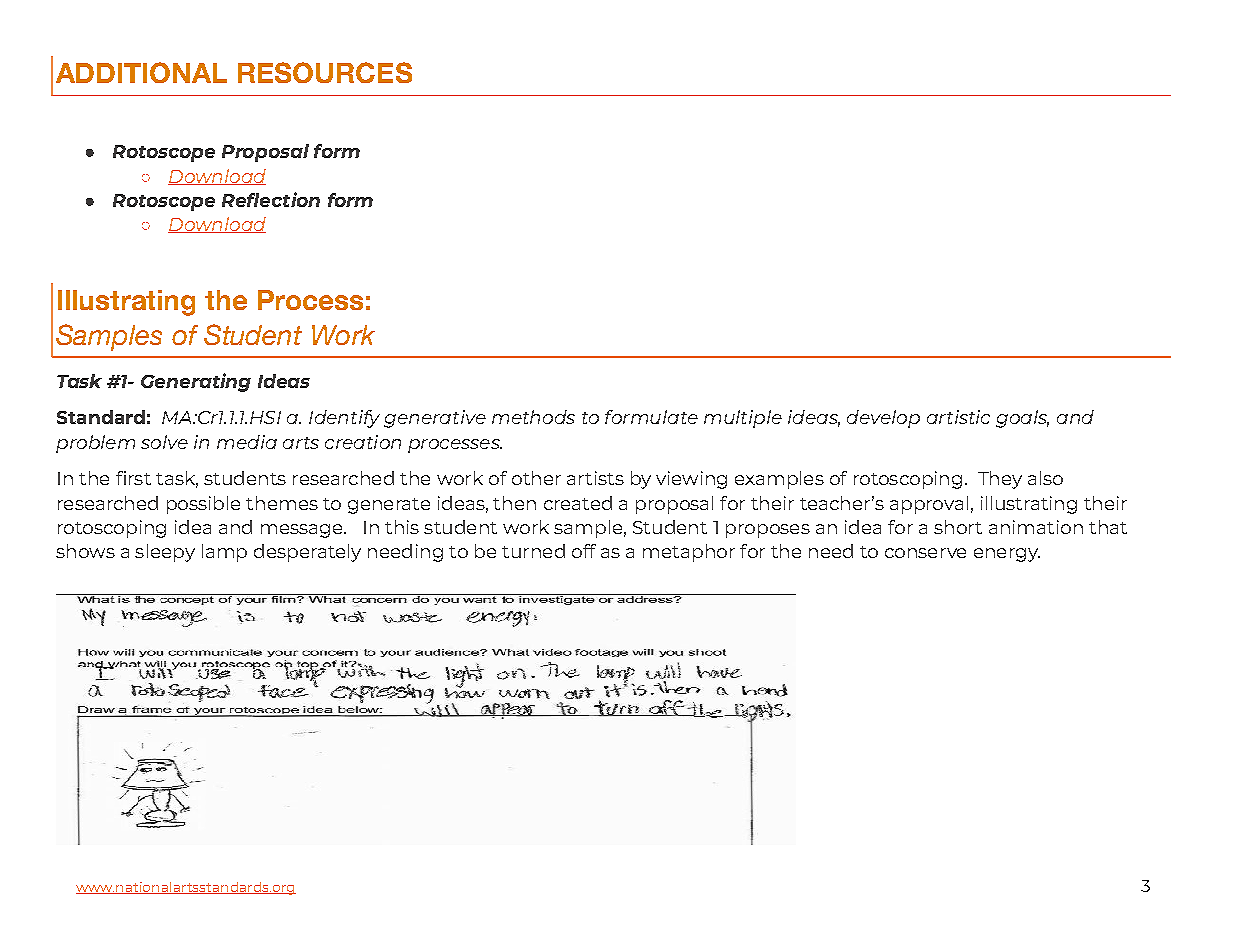 This screenshot has width=1233, height=952. Describe the element at coordinates (584, 551) in the screenshot. I see `off` at that location.
